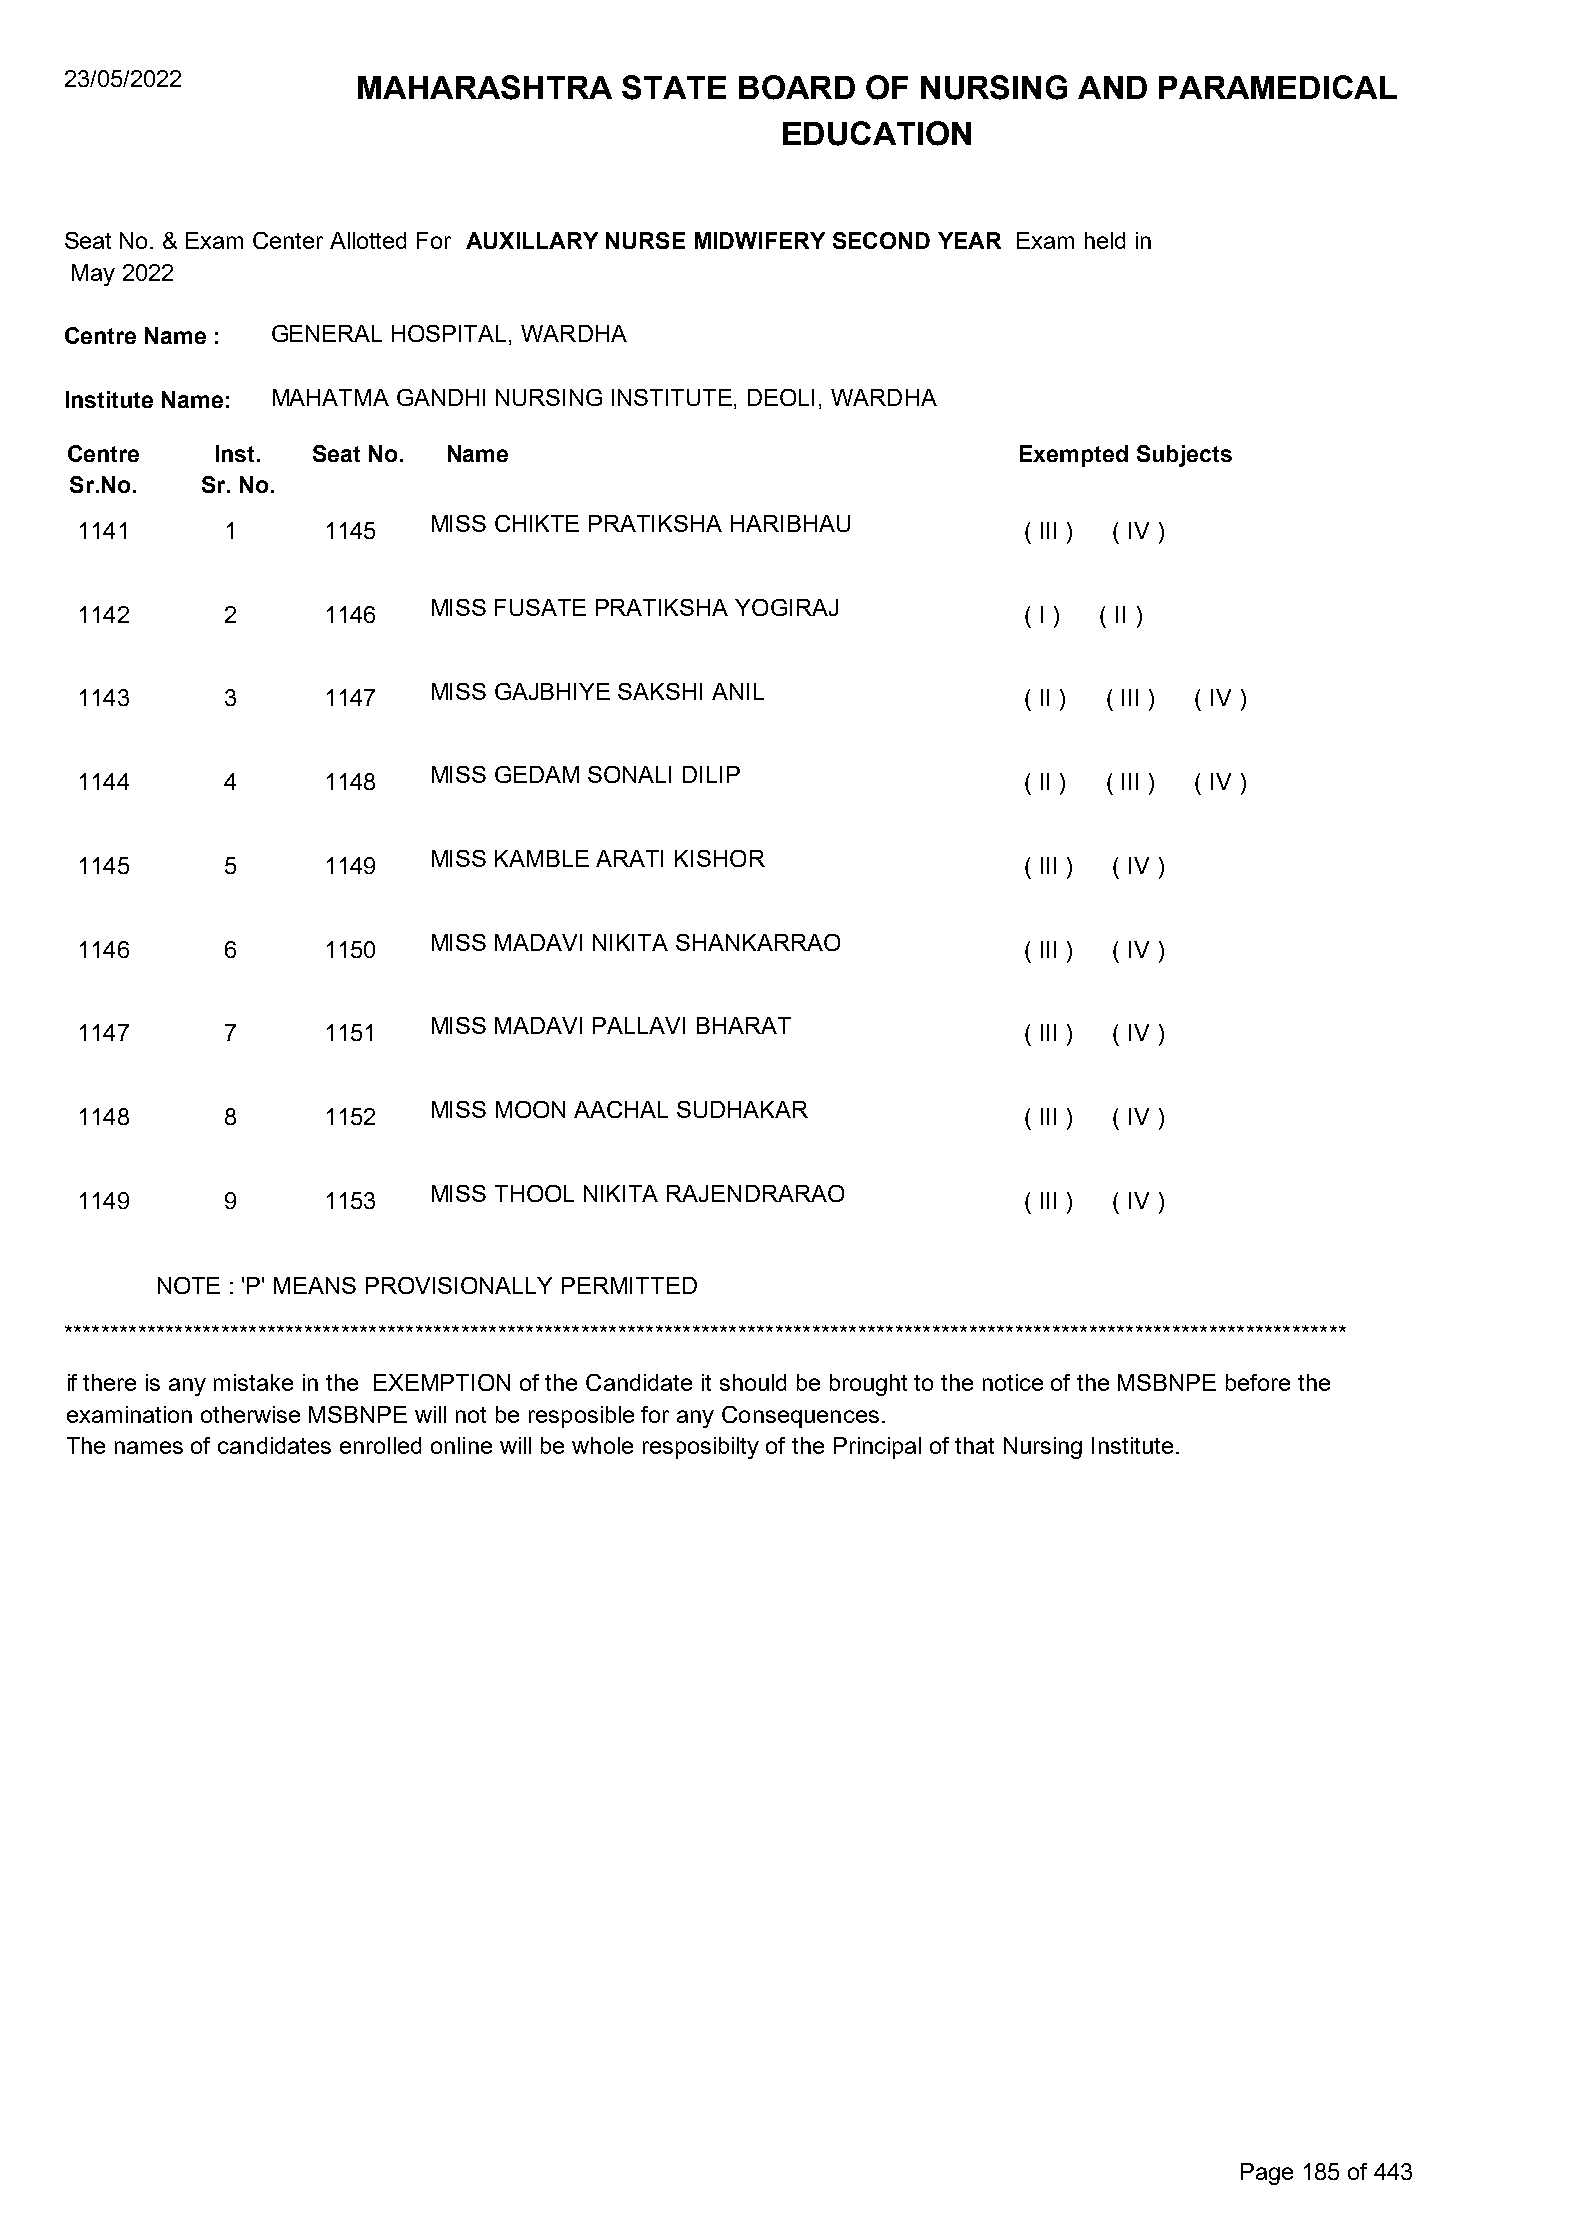 Image resolution: width=1578 pixels, height=2234 pixels. I want to click on Center, so click(288, 240).
